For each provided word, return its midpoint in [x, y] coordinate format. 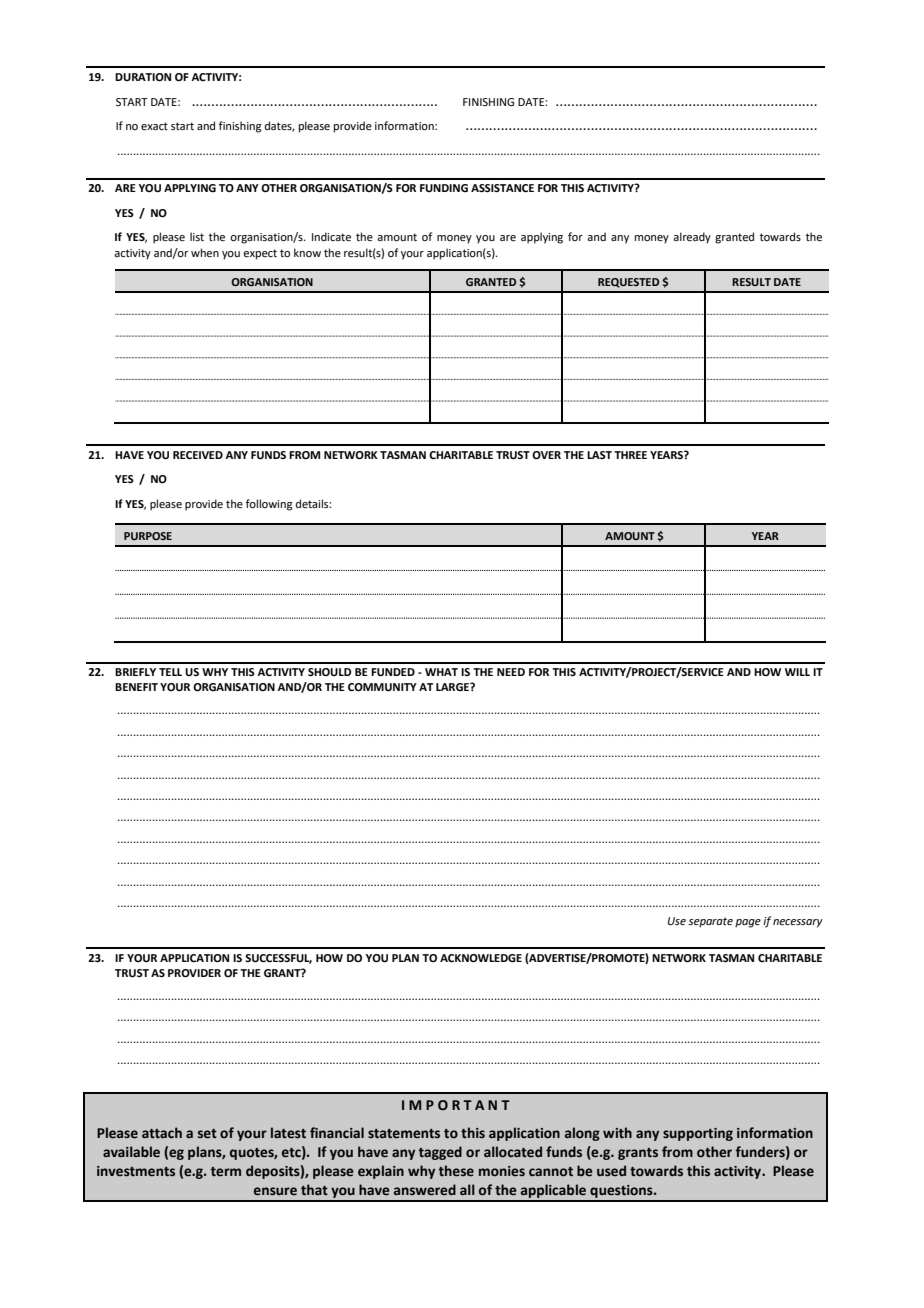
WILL [797, 672]
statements [404, 1134]
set [207, 1134]
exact [154, 126]
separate [710, 922]
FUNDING [444, 188]
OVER [546, 455]
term [225, 1171]
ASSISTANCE [502, 188]
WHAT [441, 672]
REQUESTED [628, 283]
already [692, 238]
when [205, 252]
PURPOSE [148, 536]
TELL [170, 672]
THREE [630, 455]
